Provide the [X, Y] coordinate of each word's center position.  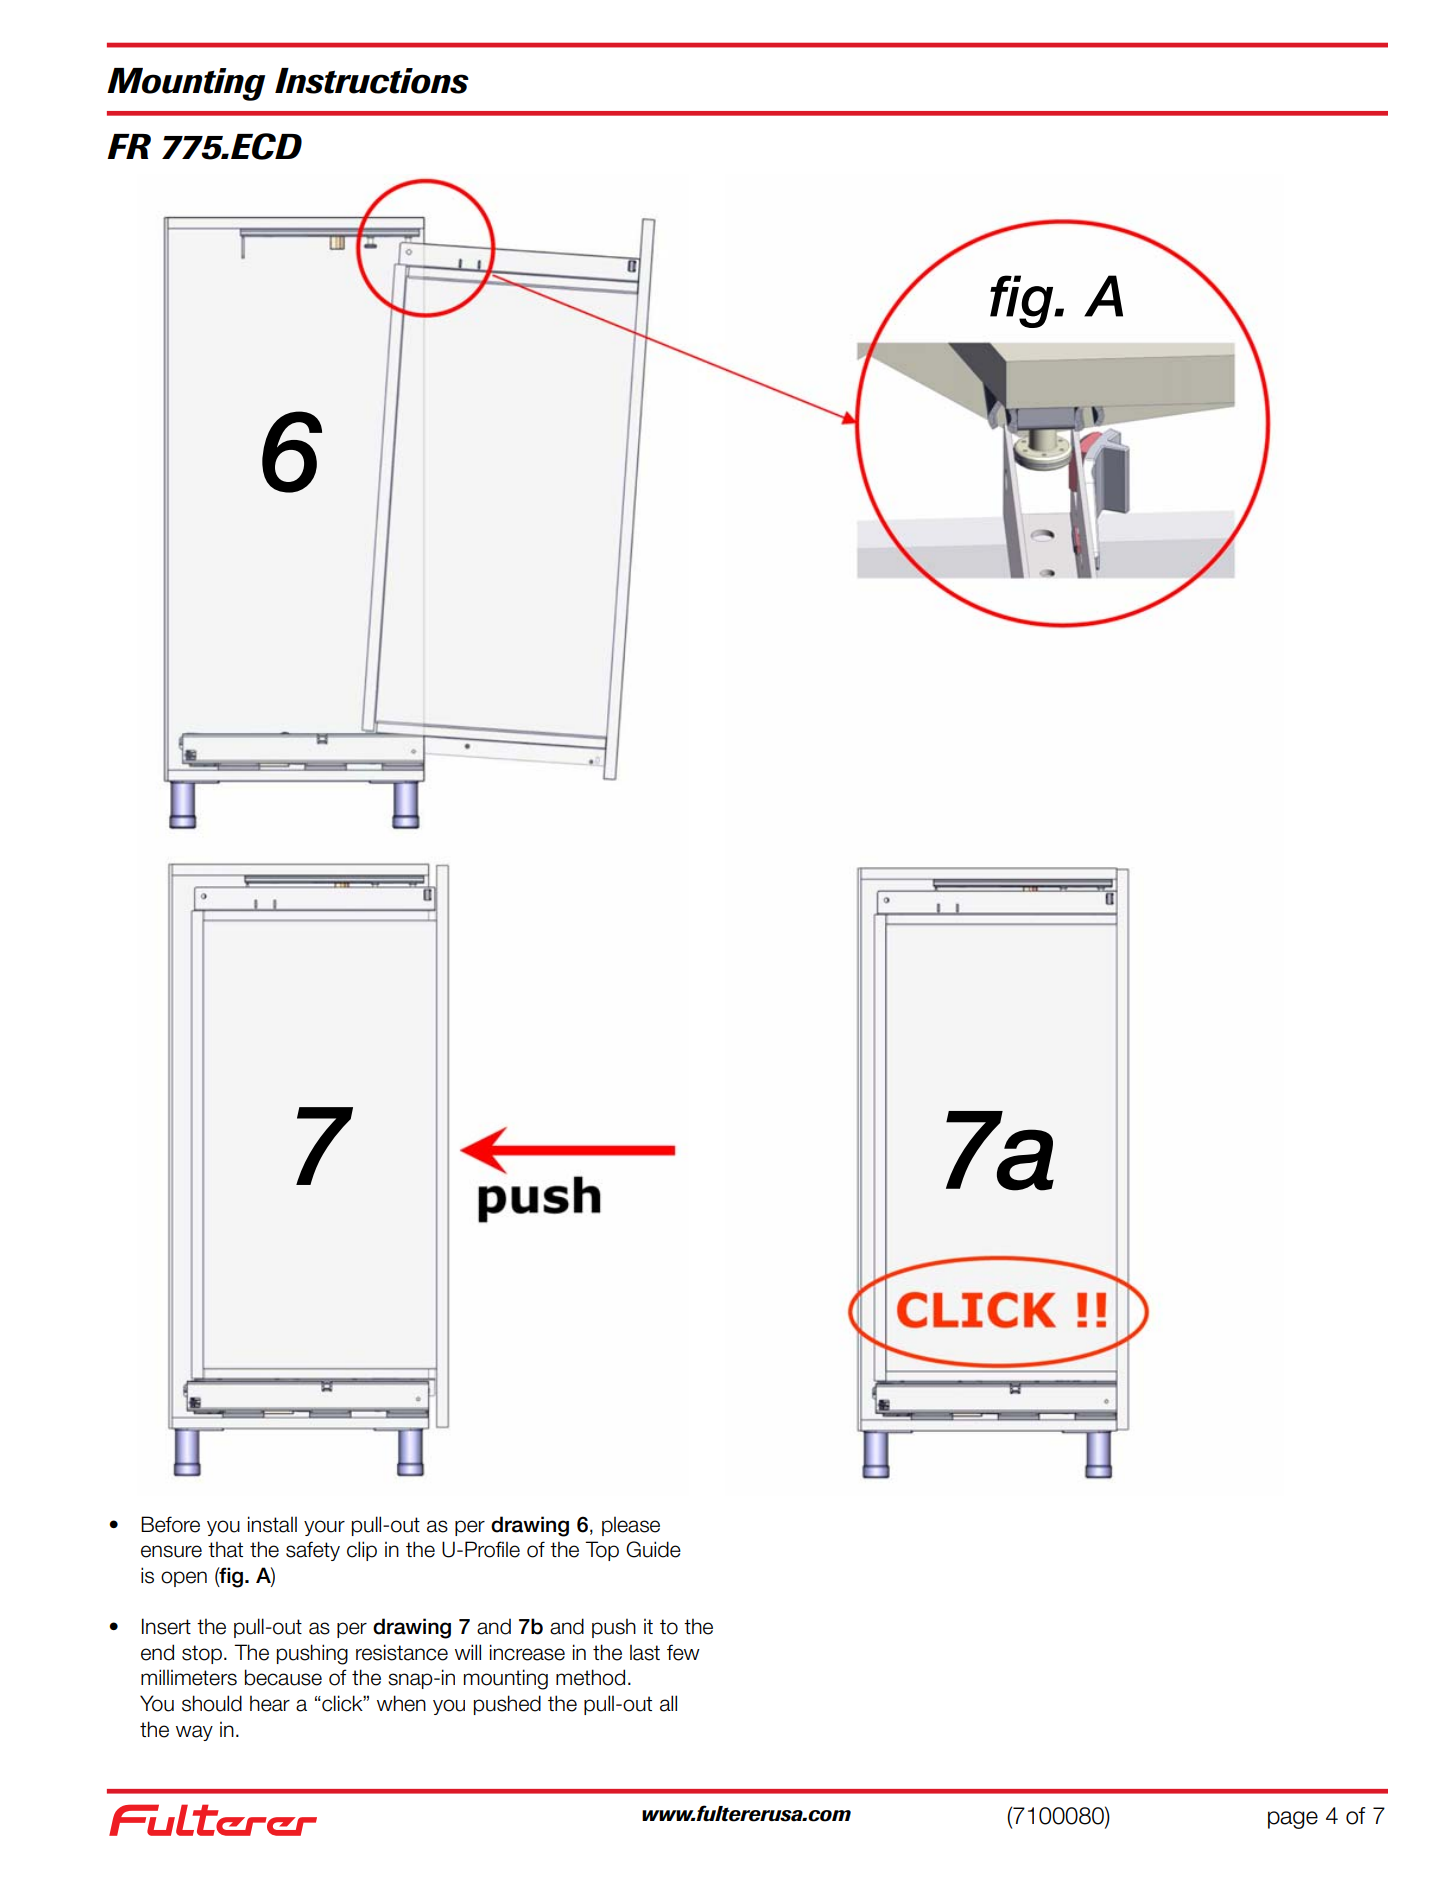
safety [313, 1551]
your [324, 1528]
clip [362, 1551]
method [590, 1677]
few [683, 1652]
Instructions [372, 81]
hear [270, 1703]
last [645, 1652]
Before [170, 1524]
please [631, 1526]
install [272, 1524]
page [1293, 1820]
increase [527, 1652]
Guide [653, 1549]
